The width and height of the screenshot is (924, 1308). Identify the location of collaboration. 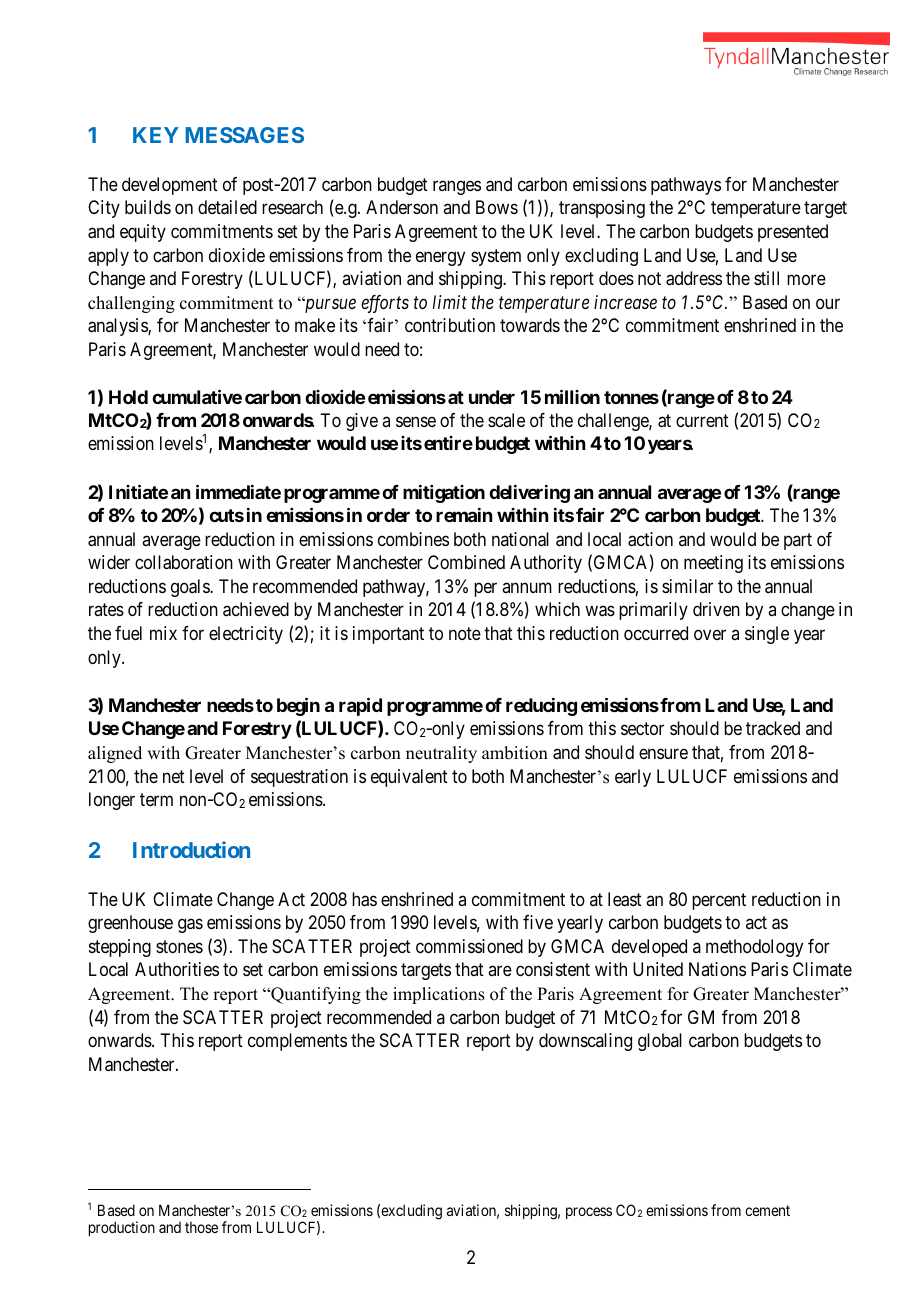
(184, 562).
